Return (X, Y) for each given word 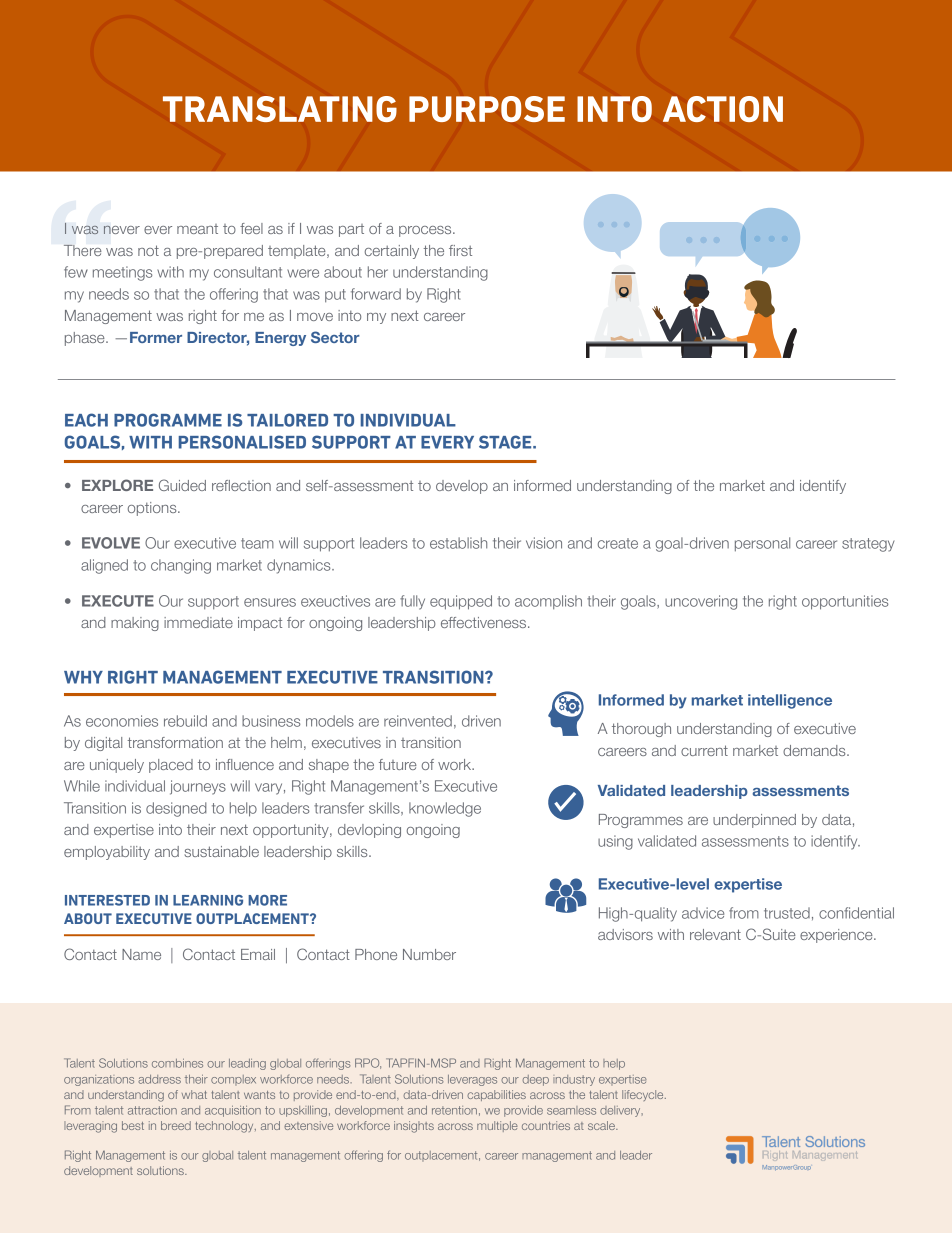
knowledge (445, 809)
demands (815, 750)
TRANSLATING (280, 109)
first (460, 250)
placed (171, 766)
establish (458, 543)
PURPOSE (487, 109)
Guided (182, 485)
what (194, 1094)
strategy (868, 545)
